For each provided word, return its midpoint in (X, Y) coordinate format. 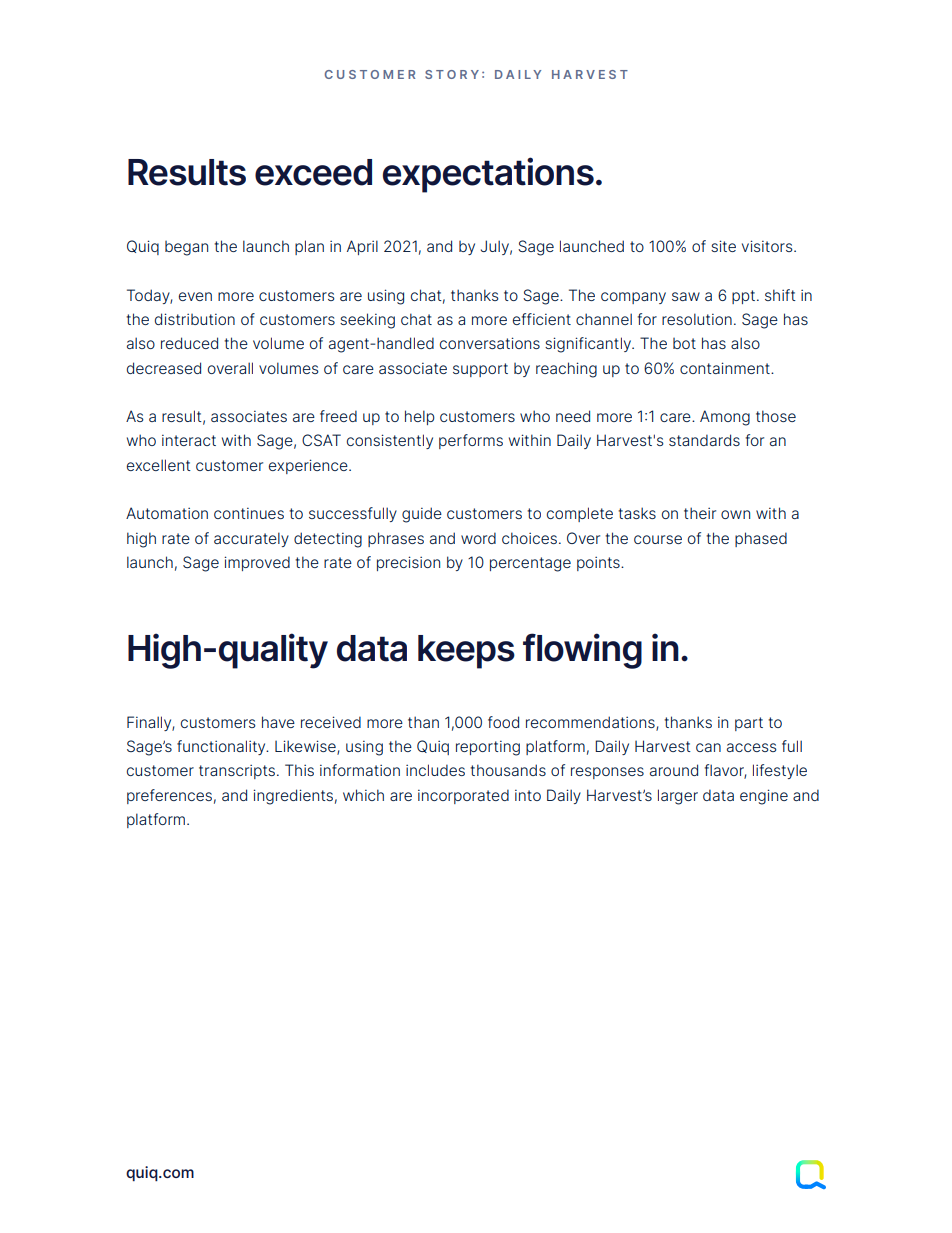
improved (257, 563)
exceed (313, 172)
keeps (466, 652)
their (700, 513)
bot (684, 343)
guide (422, 515)
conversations (490, 343)
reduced (189, 343)
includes (435, 770)
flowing (582, 651)
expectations (488, 175)
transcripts (237, 771)
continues (249, 513)
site (723, 246)
